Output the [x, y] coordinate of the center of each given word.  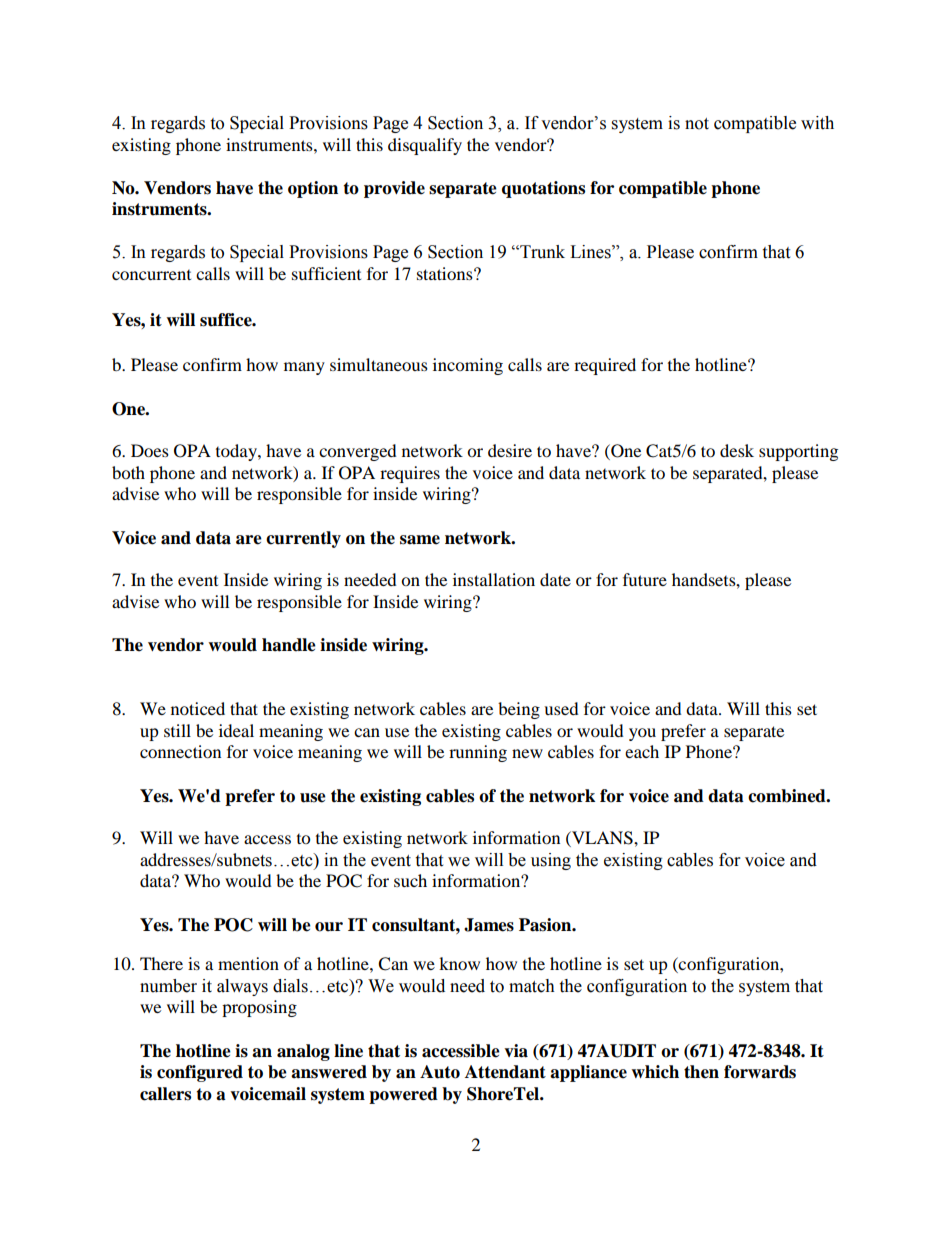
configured [200, 1073]
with [817, 123]
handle [289, 645]
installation [494, 579]
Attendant [505, 1072]
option [313, 189]
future [645, 579]
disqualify [425, 146]
